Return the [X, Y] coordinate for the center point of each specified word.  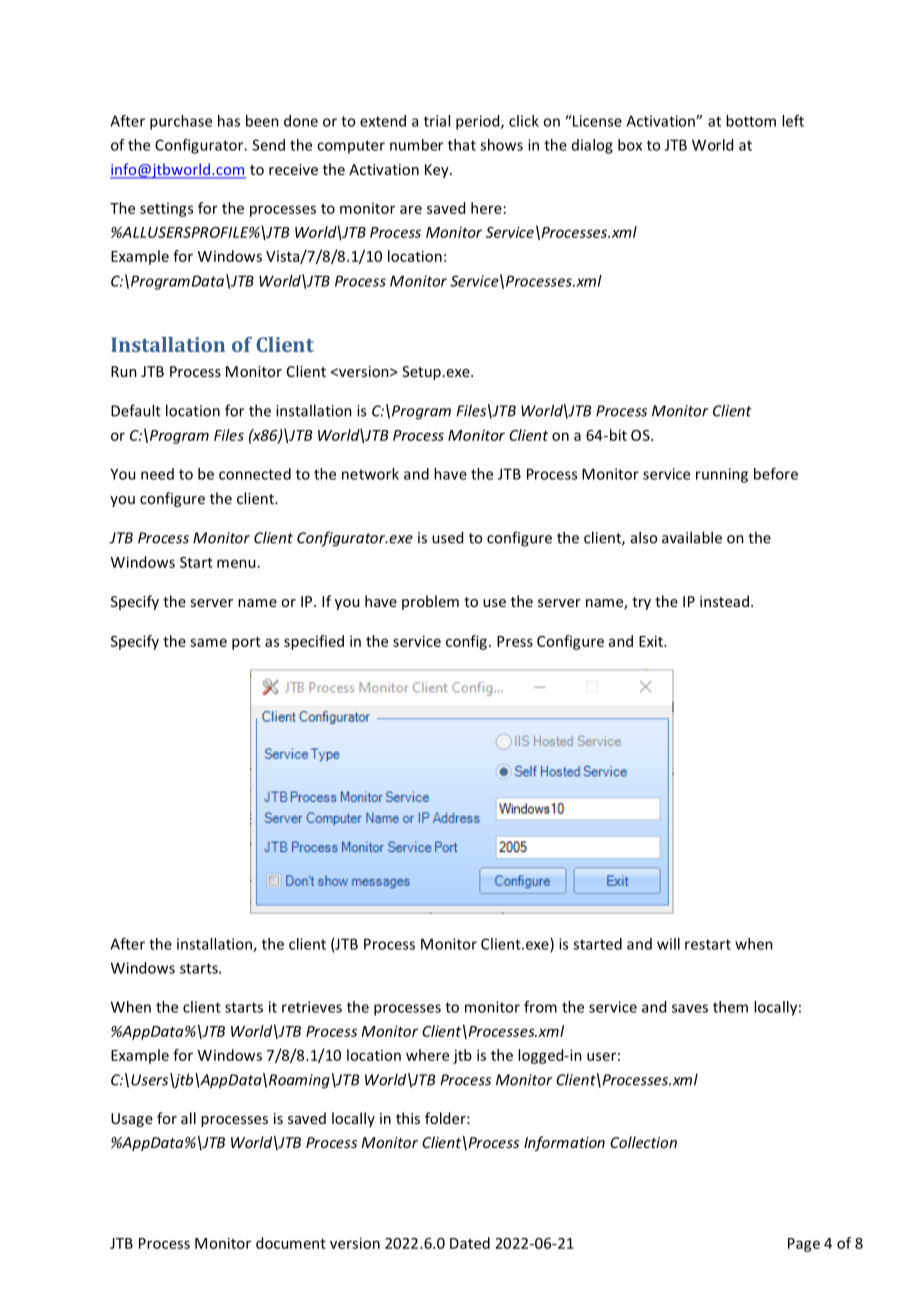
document [291, 1243]
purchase [181, 122]
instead [724, 601]
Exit [652, 641]
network [370, 474]
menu [236, 563]
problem [430, 602]
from [540, 1007]
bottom [751, 121]
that [462, 145]
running [722, 475]
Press [515, 641]
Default [136, 410]
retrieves [312, 1007]
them [730, 1007]
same [208, 642]
